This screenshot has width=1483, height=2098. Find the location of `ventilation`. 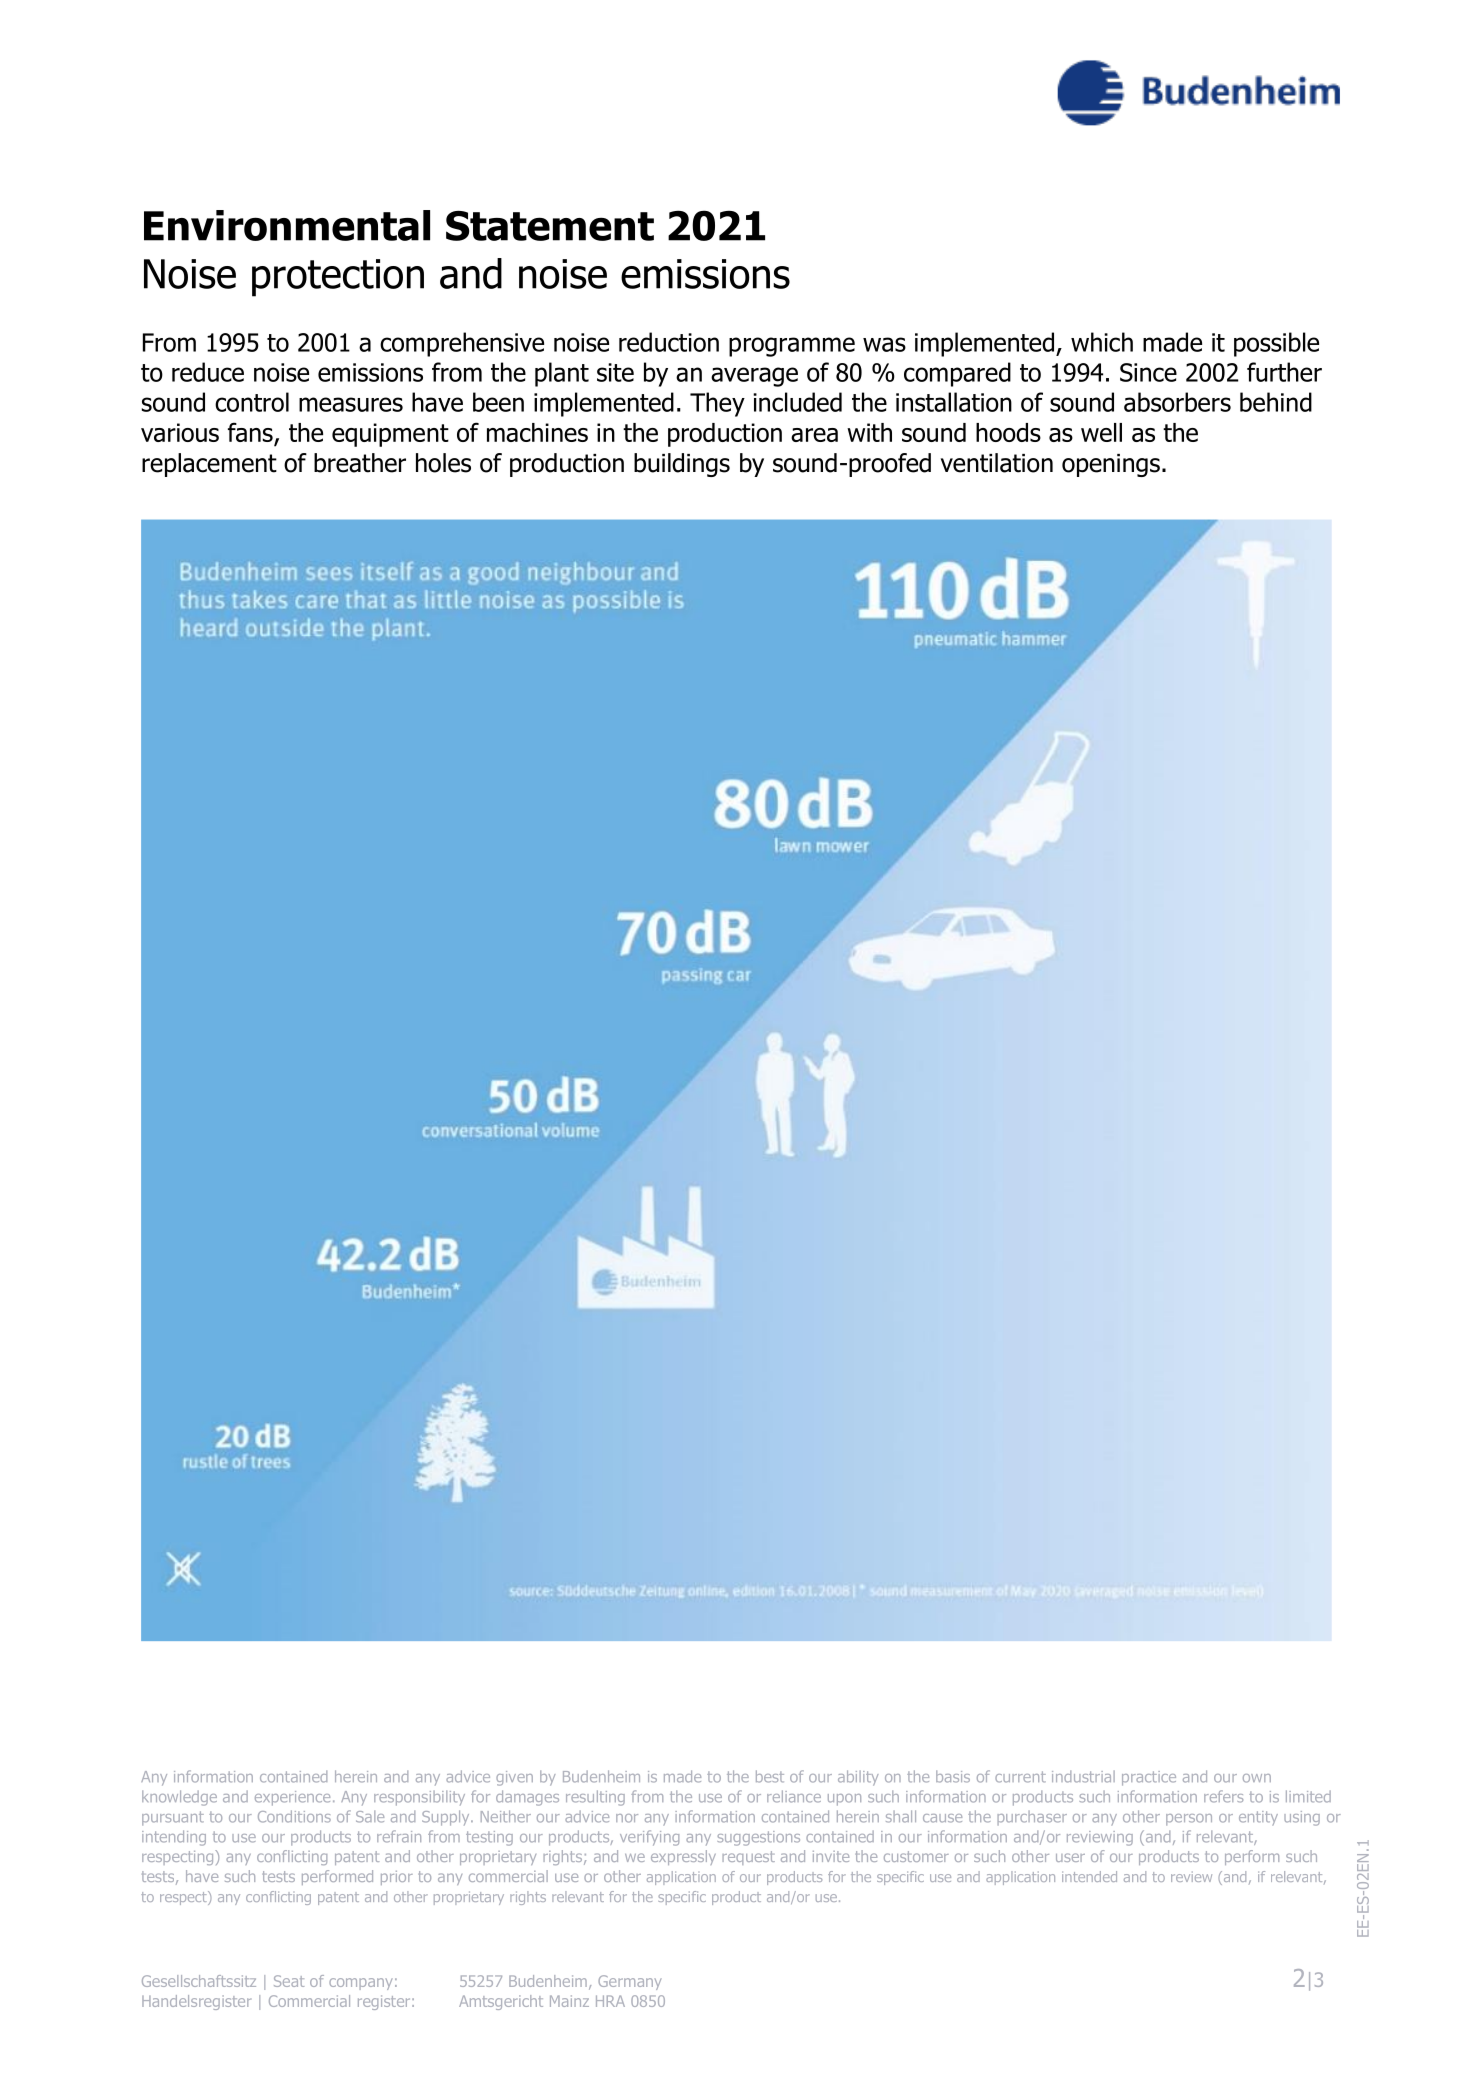

ventilation is located at coordinates (997, 463).
